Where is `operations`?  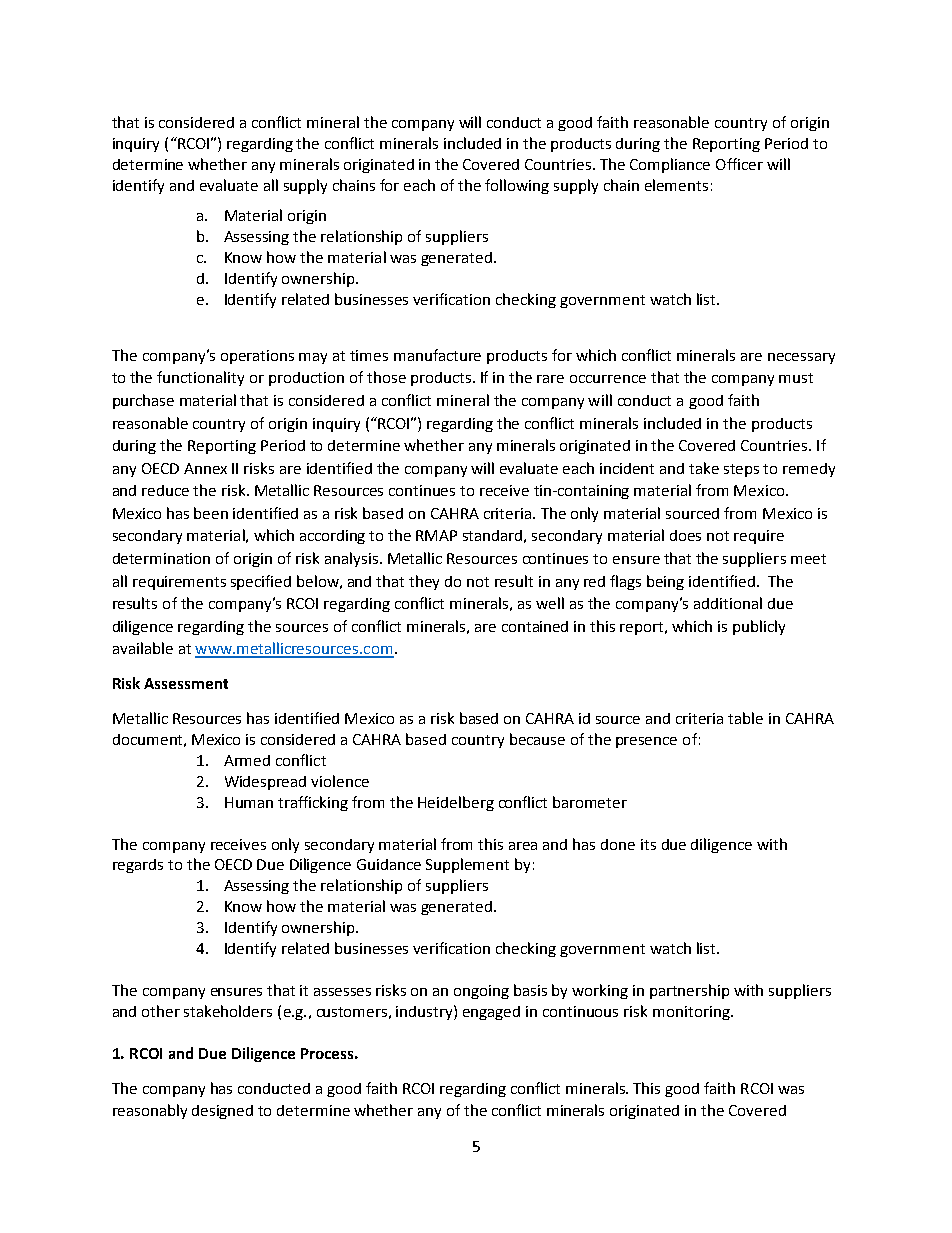
operations is located at coordinates (257, 357).
